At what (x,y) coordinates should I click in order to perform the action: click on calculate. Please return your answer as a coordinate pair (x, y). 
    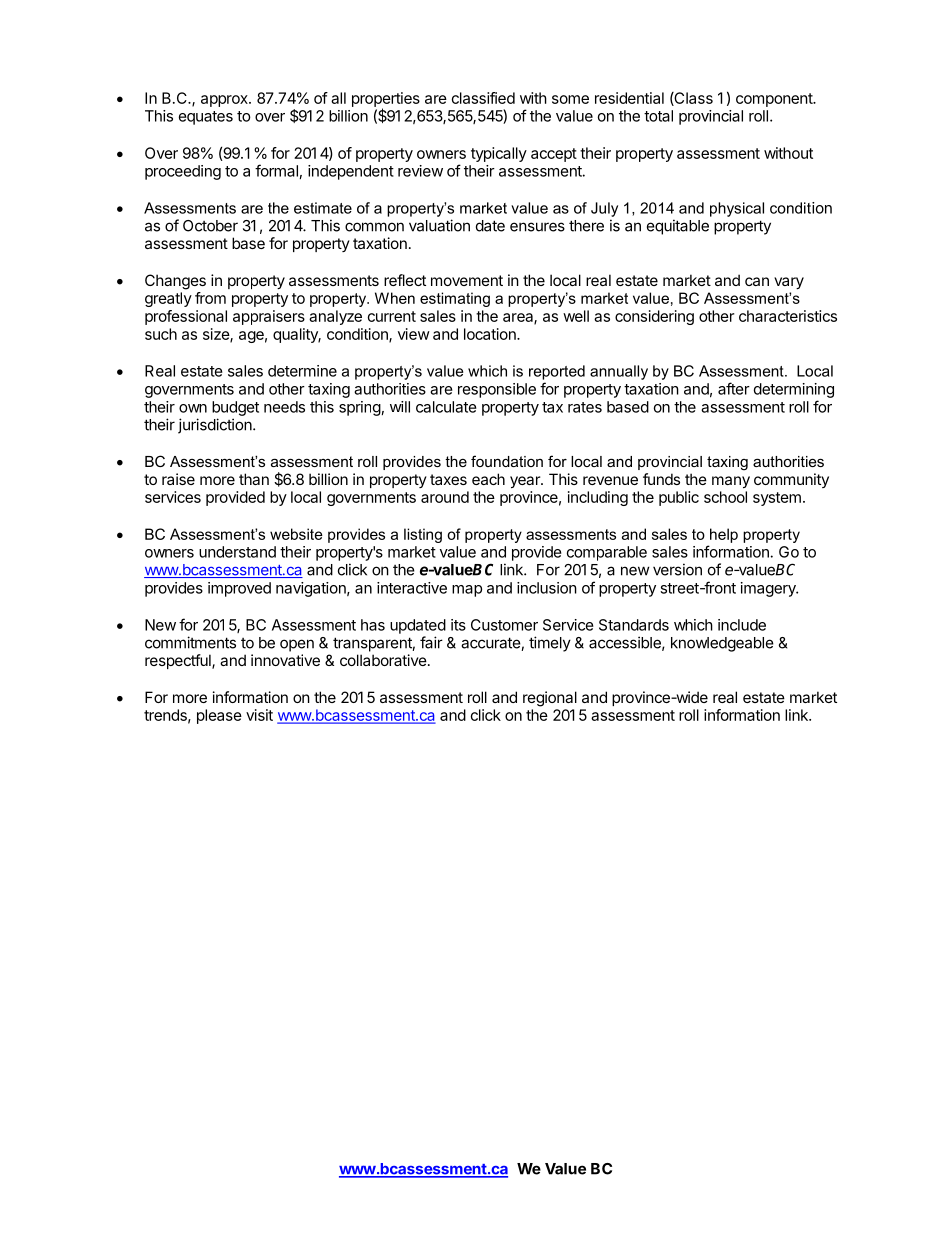
    Looking at the image, I should click on (446, 407).
